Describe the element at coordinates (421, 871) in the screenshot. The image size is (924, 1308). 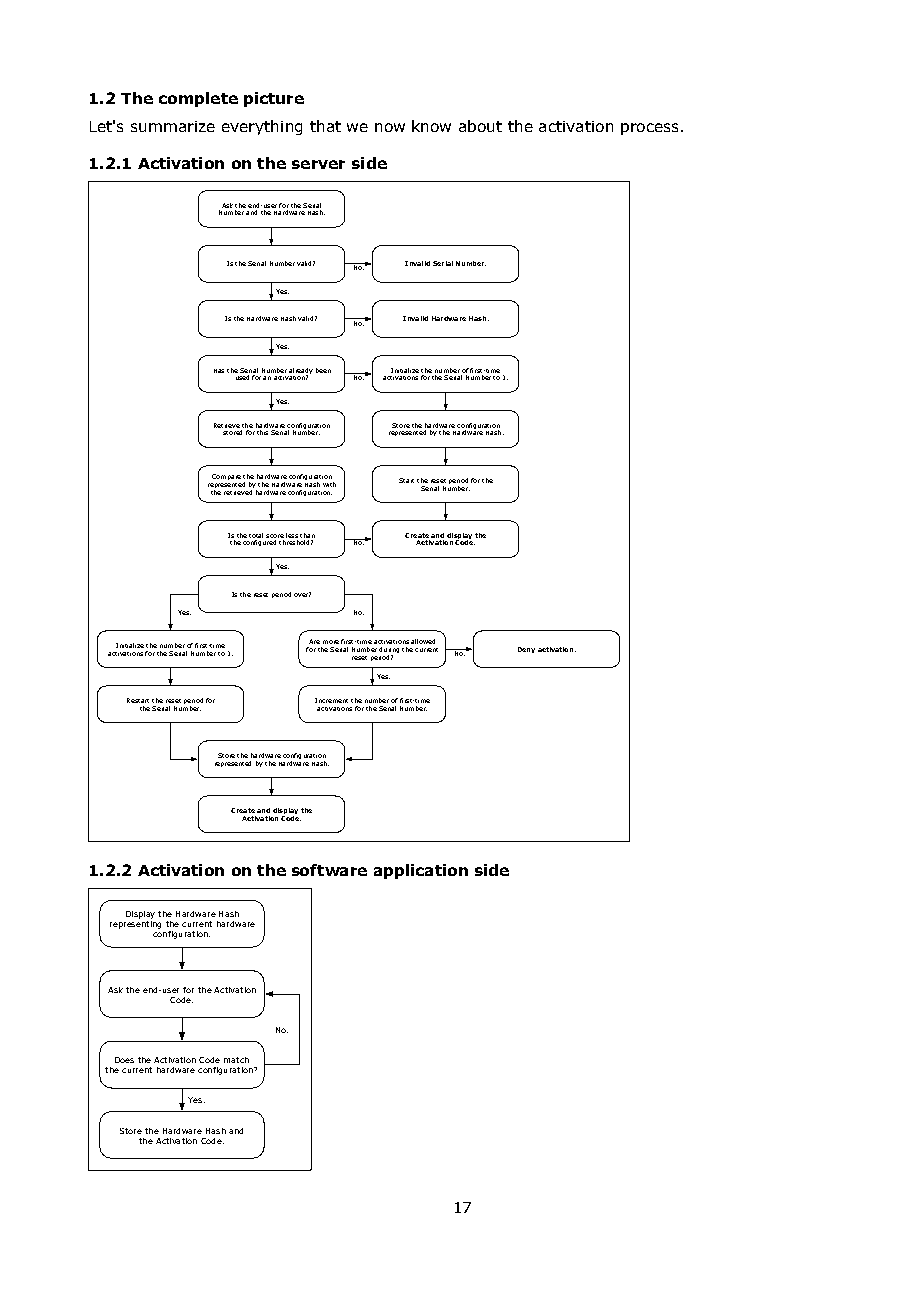
I see `application` at that location.
